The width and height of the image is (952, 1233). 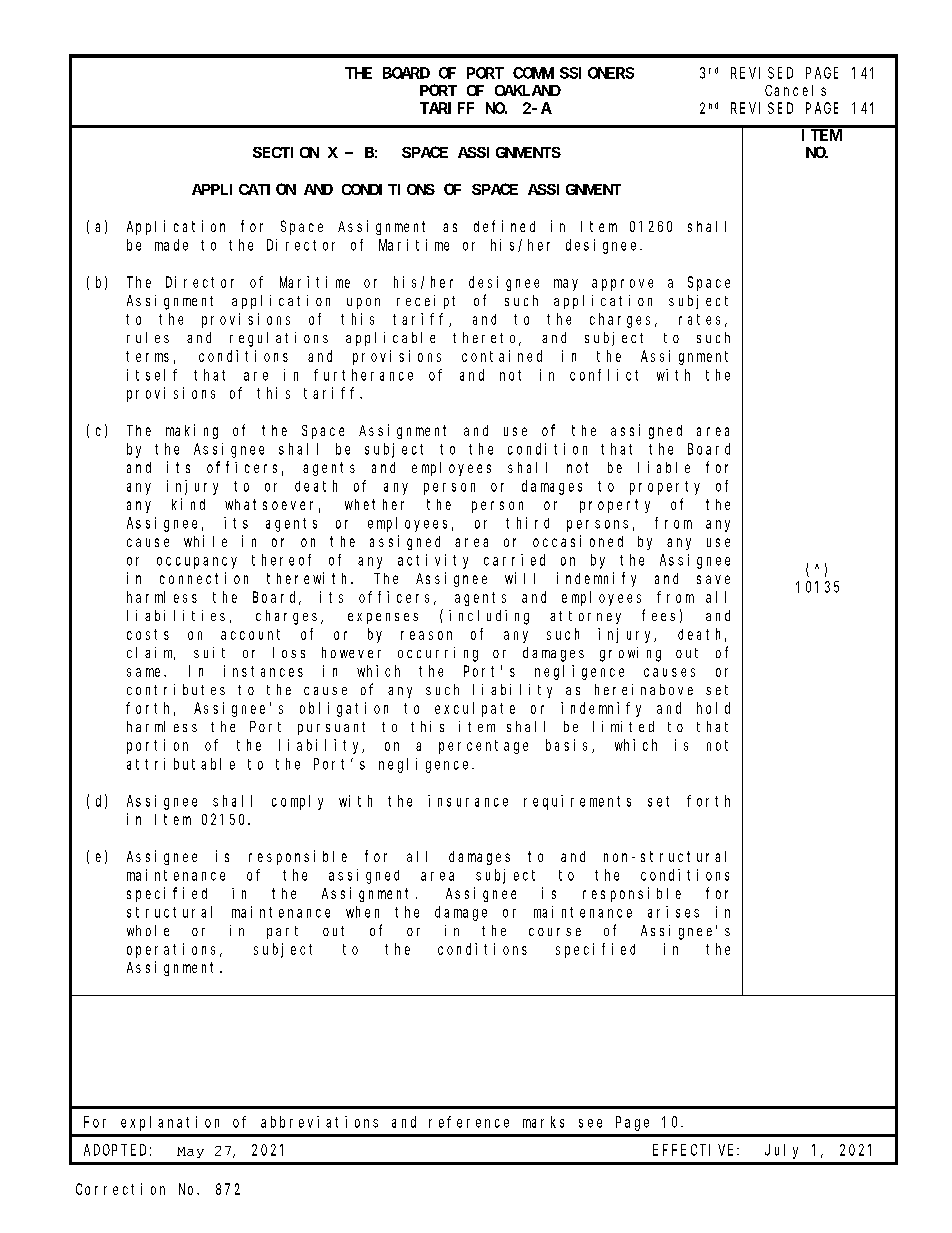 What do you see at coordinates (286, 152) in the image?
I see `SECTION` at bounding box center [286, 152].
